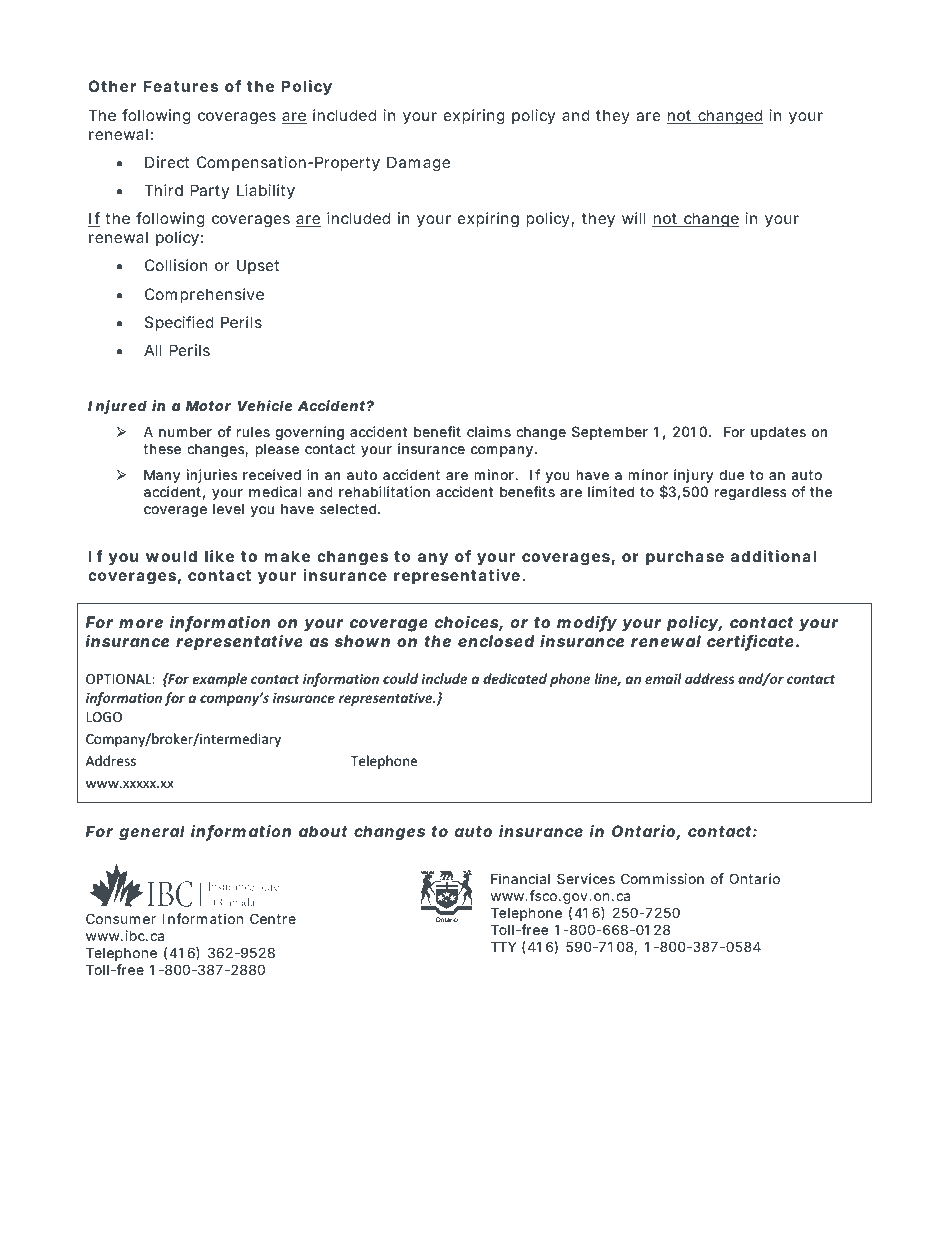 This document has height=1233, width=952. What do you see at coordinates (504, 946) in the document?
I see `TTY` at bounding box center [504, 946].
